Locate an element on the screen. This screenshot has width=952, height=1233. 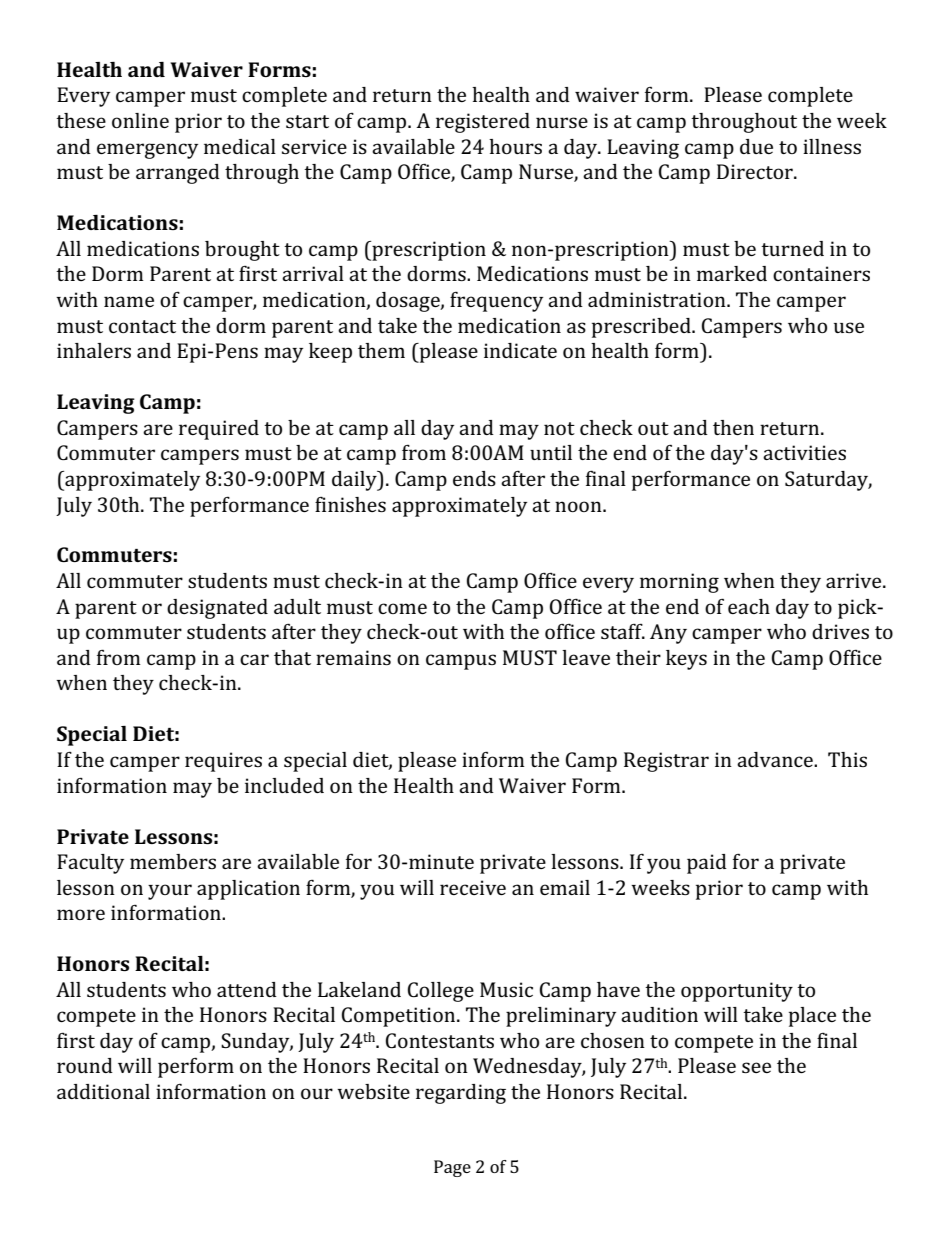
due is located at coordinates (756, 146).
